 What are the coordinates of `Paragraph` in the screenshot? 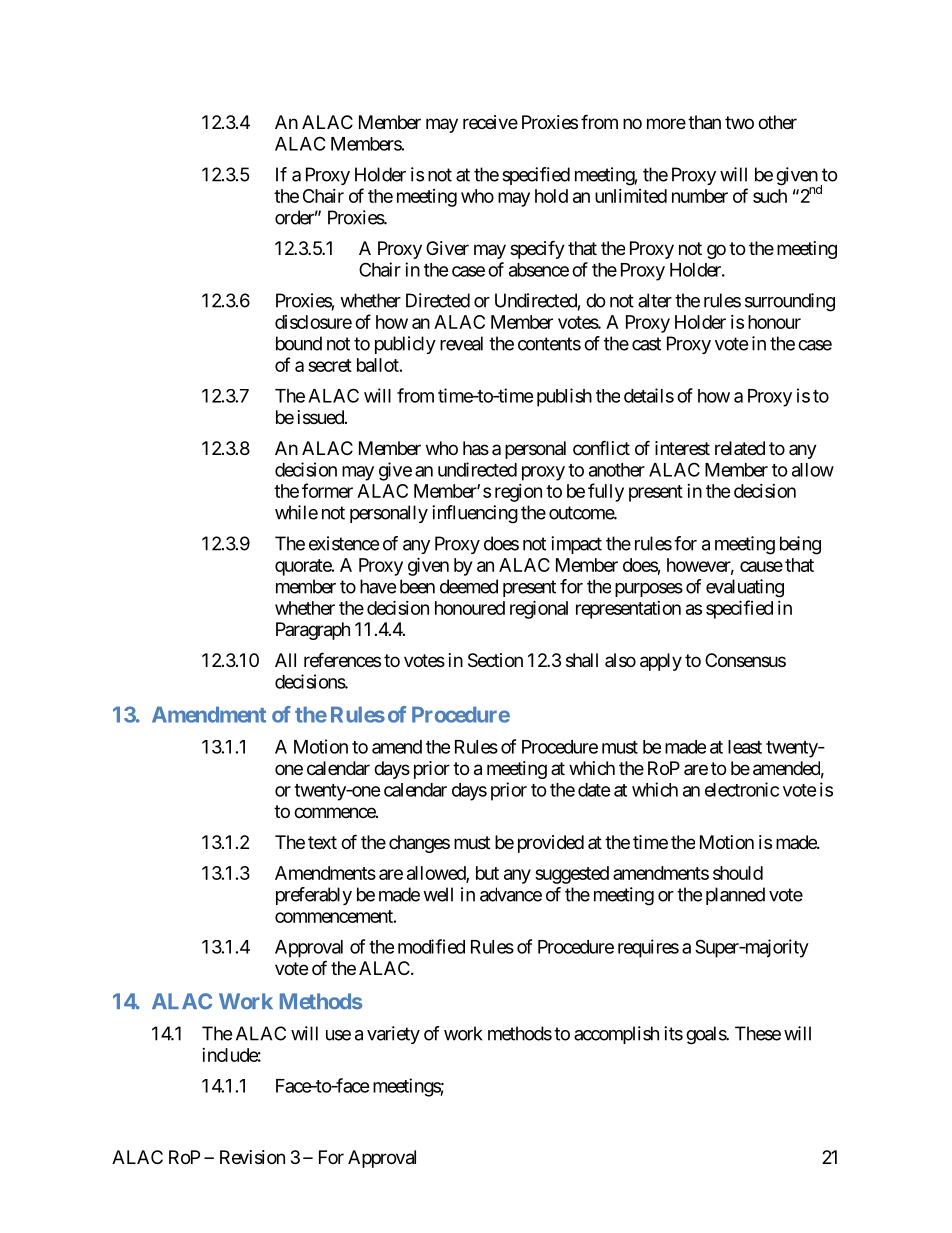 It's located at (313, 631).
